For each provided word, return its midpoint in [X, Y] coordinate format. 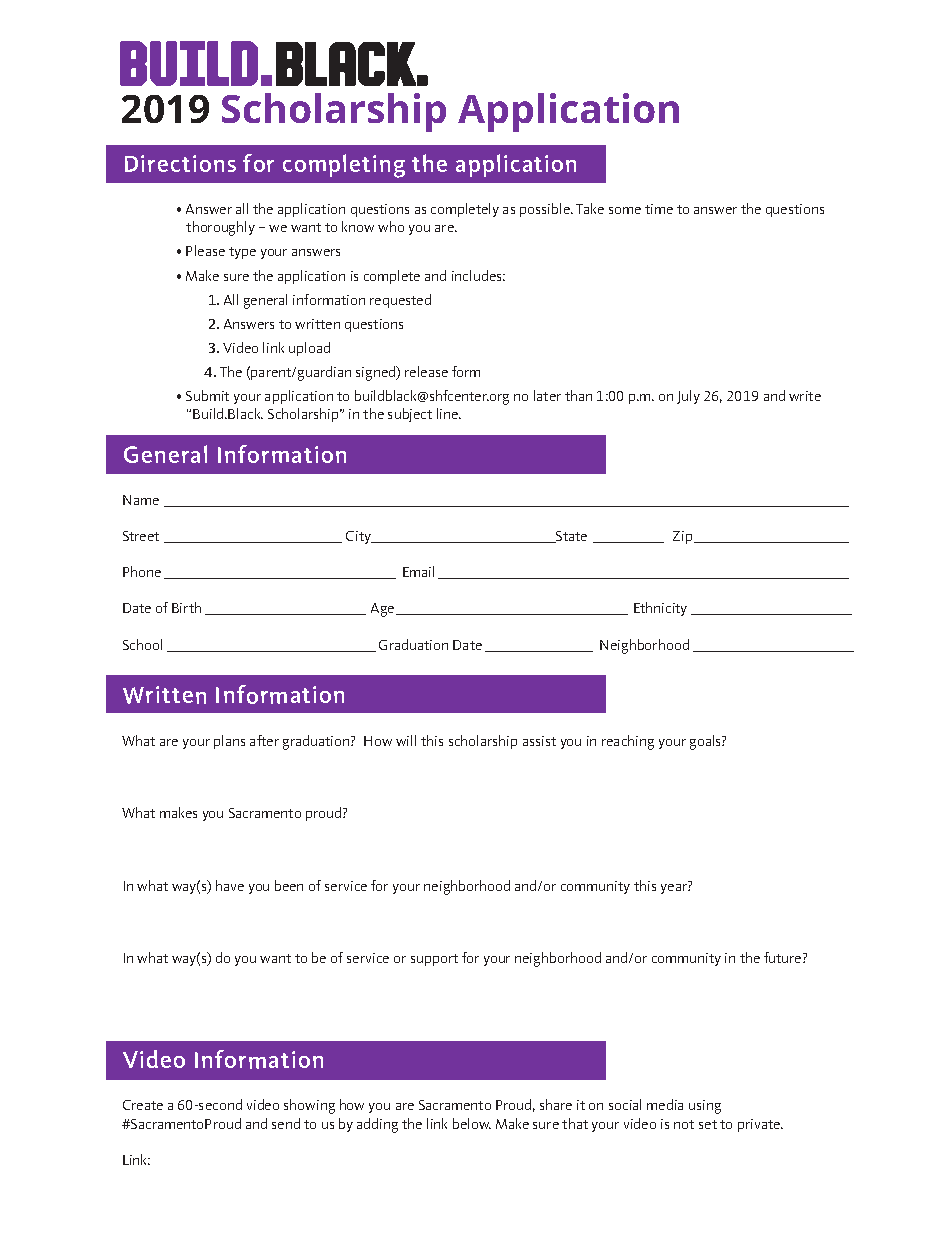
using [705, 1107]
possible [546, 210]
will [406, 740]
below [472, 1123]
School [142, 644]
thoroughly [220, 228]
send [286, 1123]
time [659, 209]
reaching [628, 742]
